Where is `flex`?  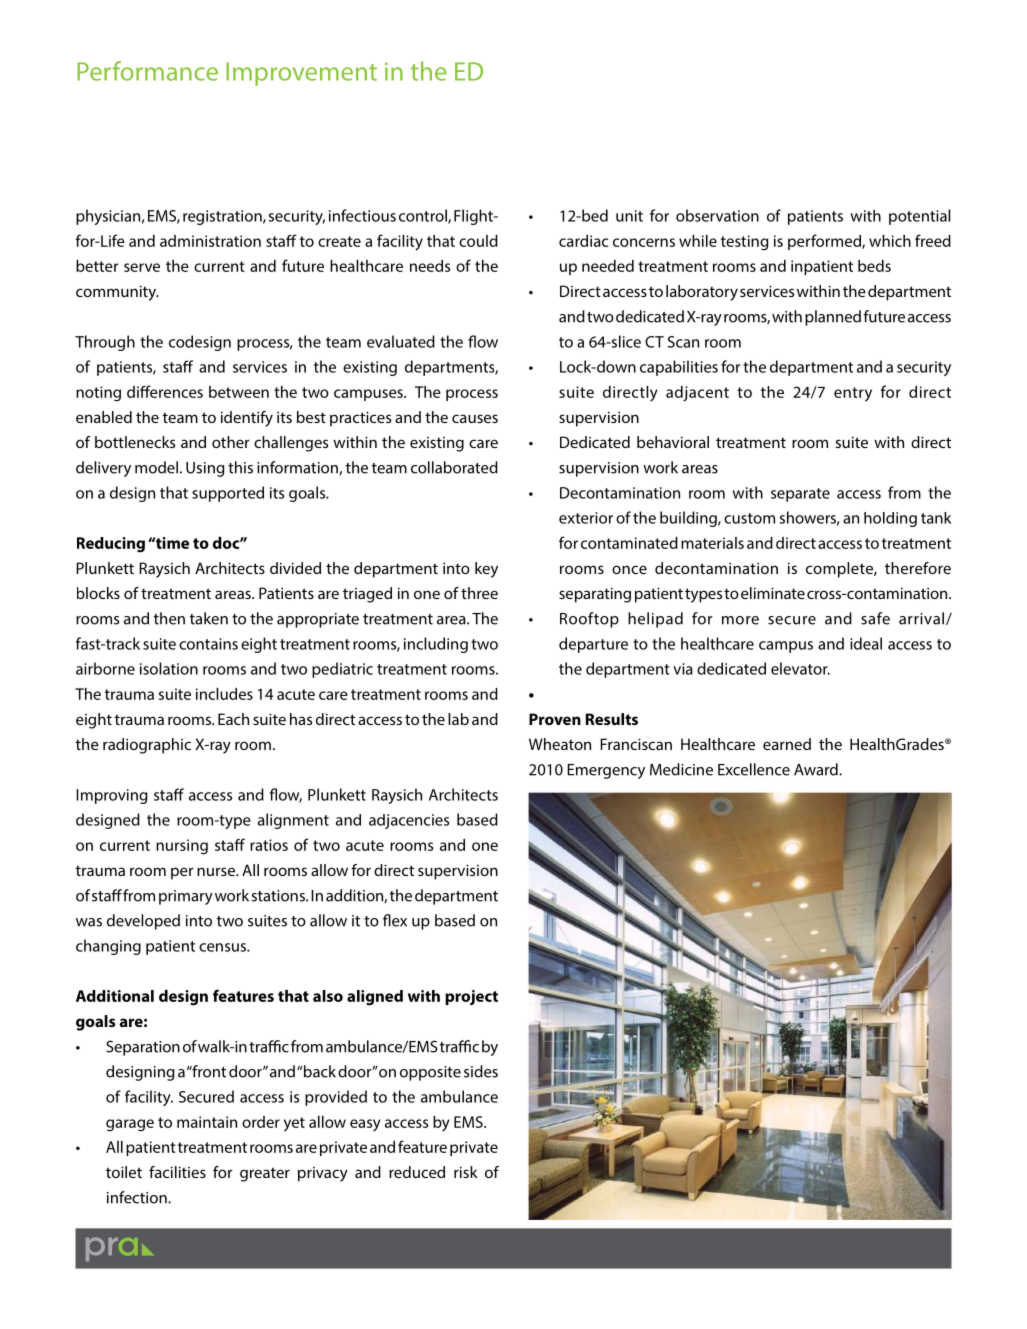
flex is located at coordinates (395, 920).
